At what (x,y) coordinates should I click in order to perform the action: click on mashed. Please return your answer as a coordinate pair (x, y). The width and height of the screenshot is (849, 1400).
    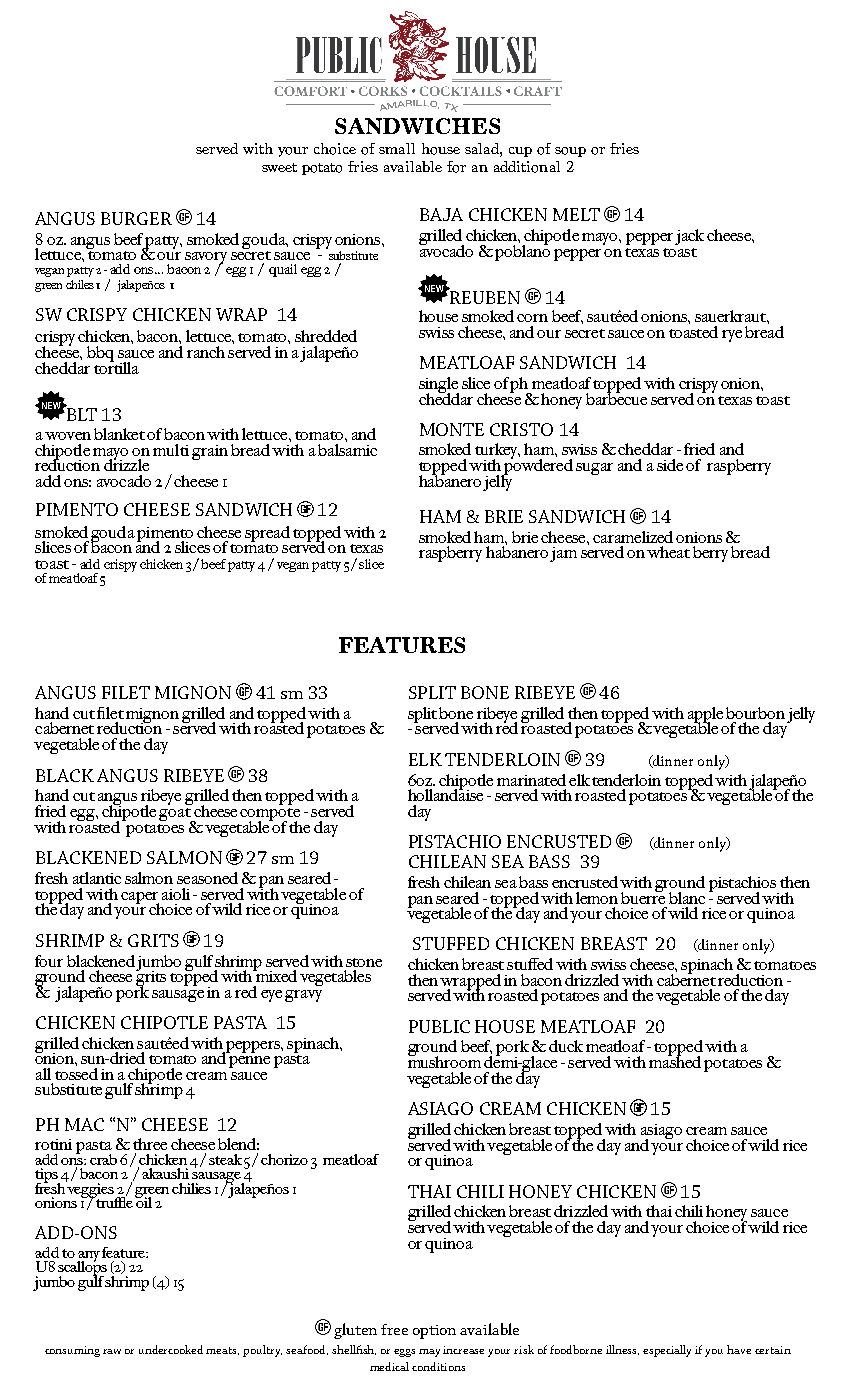
    Looking at the image, I should click on (675, 1060).
